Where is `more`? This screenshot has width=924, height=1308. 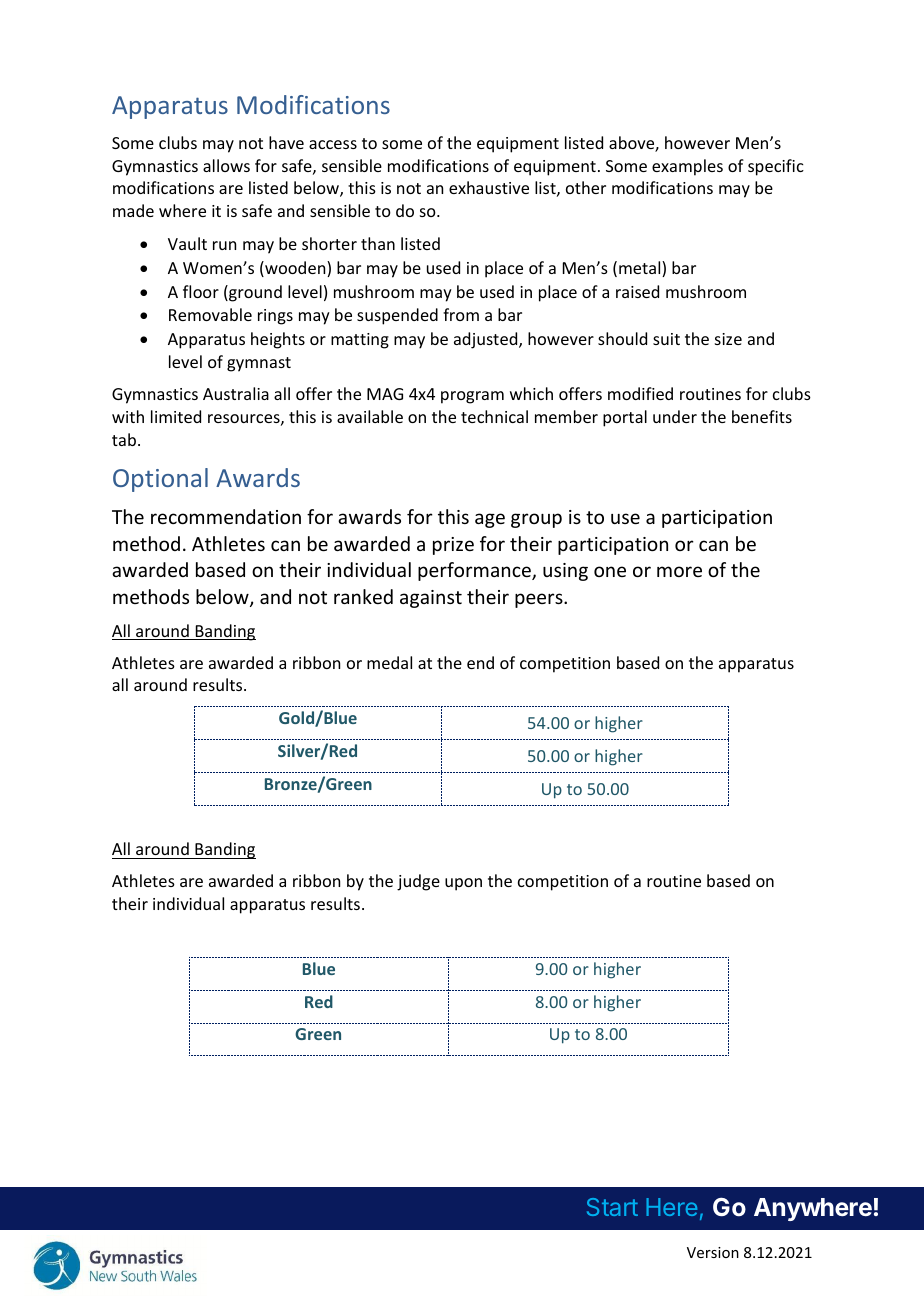 more is located at coordinates (679, 571).
